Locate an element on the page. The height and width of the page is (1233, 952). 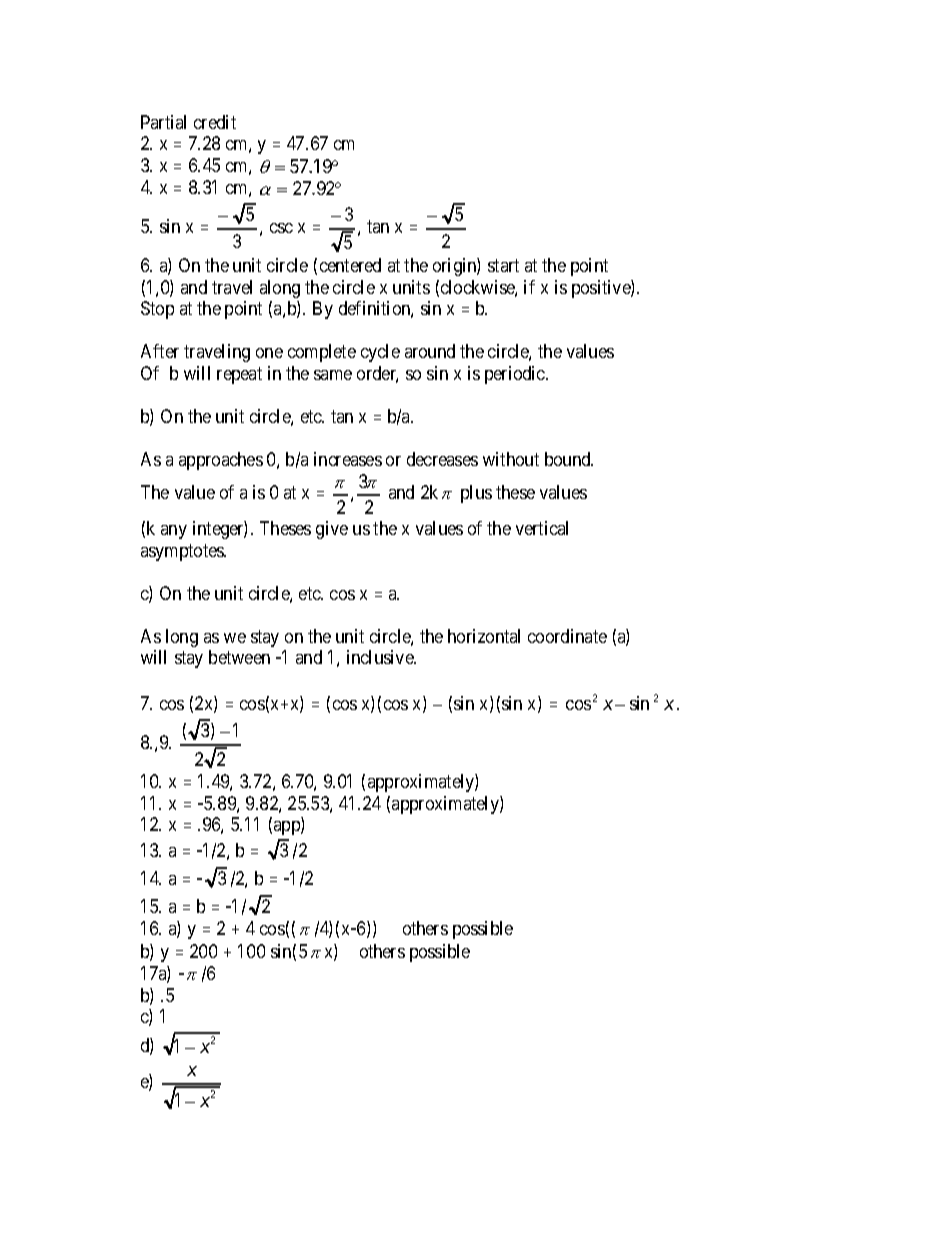
centered is located at coordinates (350, 265).
